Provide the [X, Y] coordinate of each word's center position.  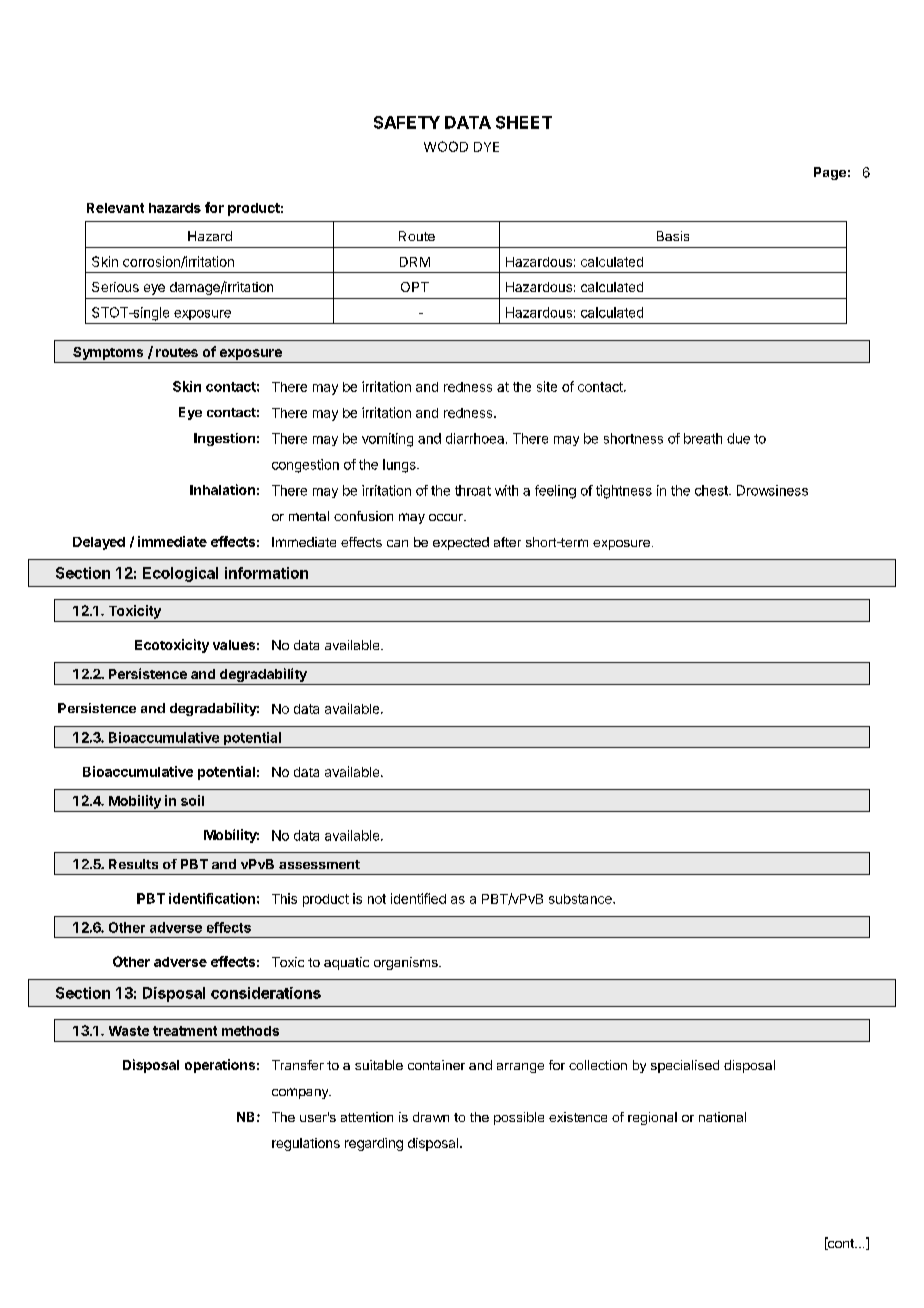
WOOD [446, 146]
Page [830, 173]
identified [418, 898]
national [722, 1117]
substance [581, 899]
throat [473, 490]
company [301, 1093]
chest [712, 490]
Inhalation [222, 489]
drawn [431, 1117]
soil [192, 800]
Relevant [115, 208]
